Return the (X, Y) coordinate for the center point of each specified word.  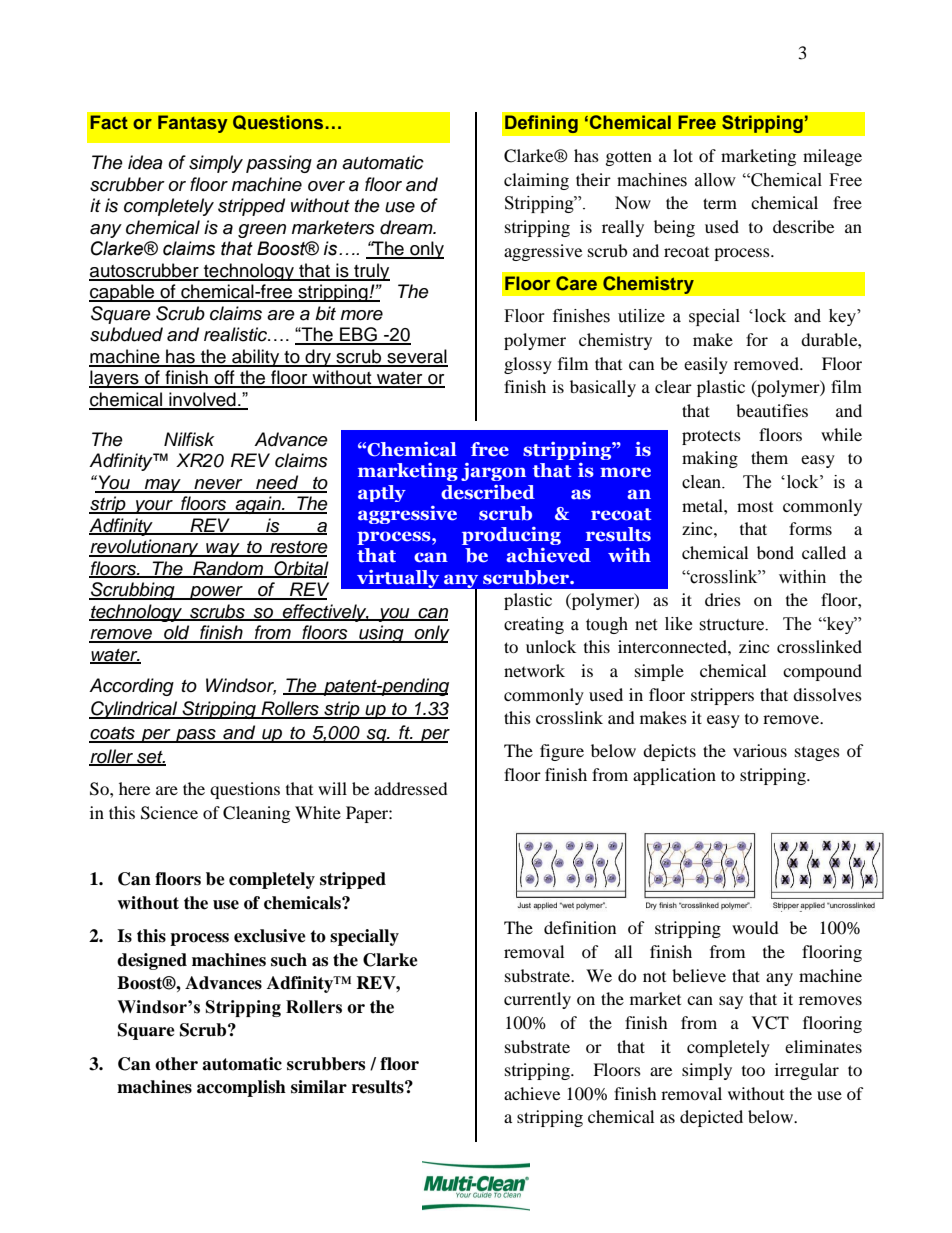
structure (733, 625)
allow (715, 180)
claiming (536, 181)
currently (537, 1000)
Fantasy (193, 124)
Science (169, 813)
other (176, 1064)
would (755, 927)
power (216, 593)
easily (706, 365)
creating (534, 625)
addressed (411, 788)
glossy (528, 365)
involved (202, 400)
